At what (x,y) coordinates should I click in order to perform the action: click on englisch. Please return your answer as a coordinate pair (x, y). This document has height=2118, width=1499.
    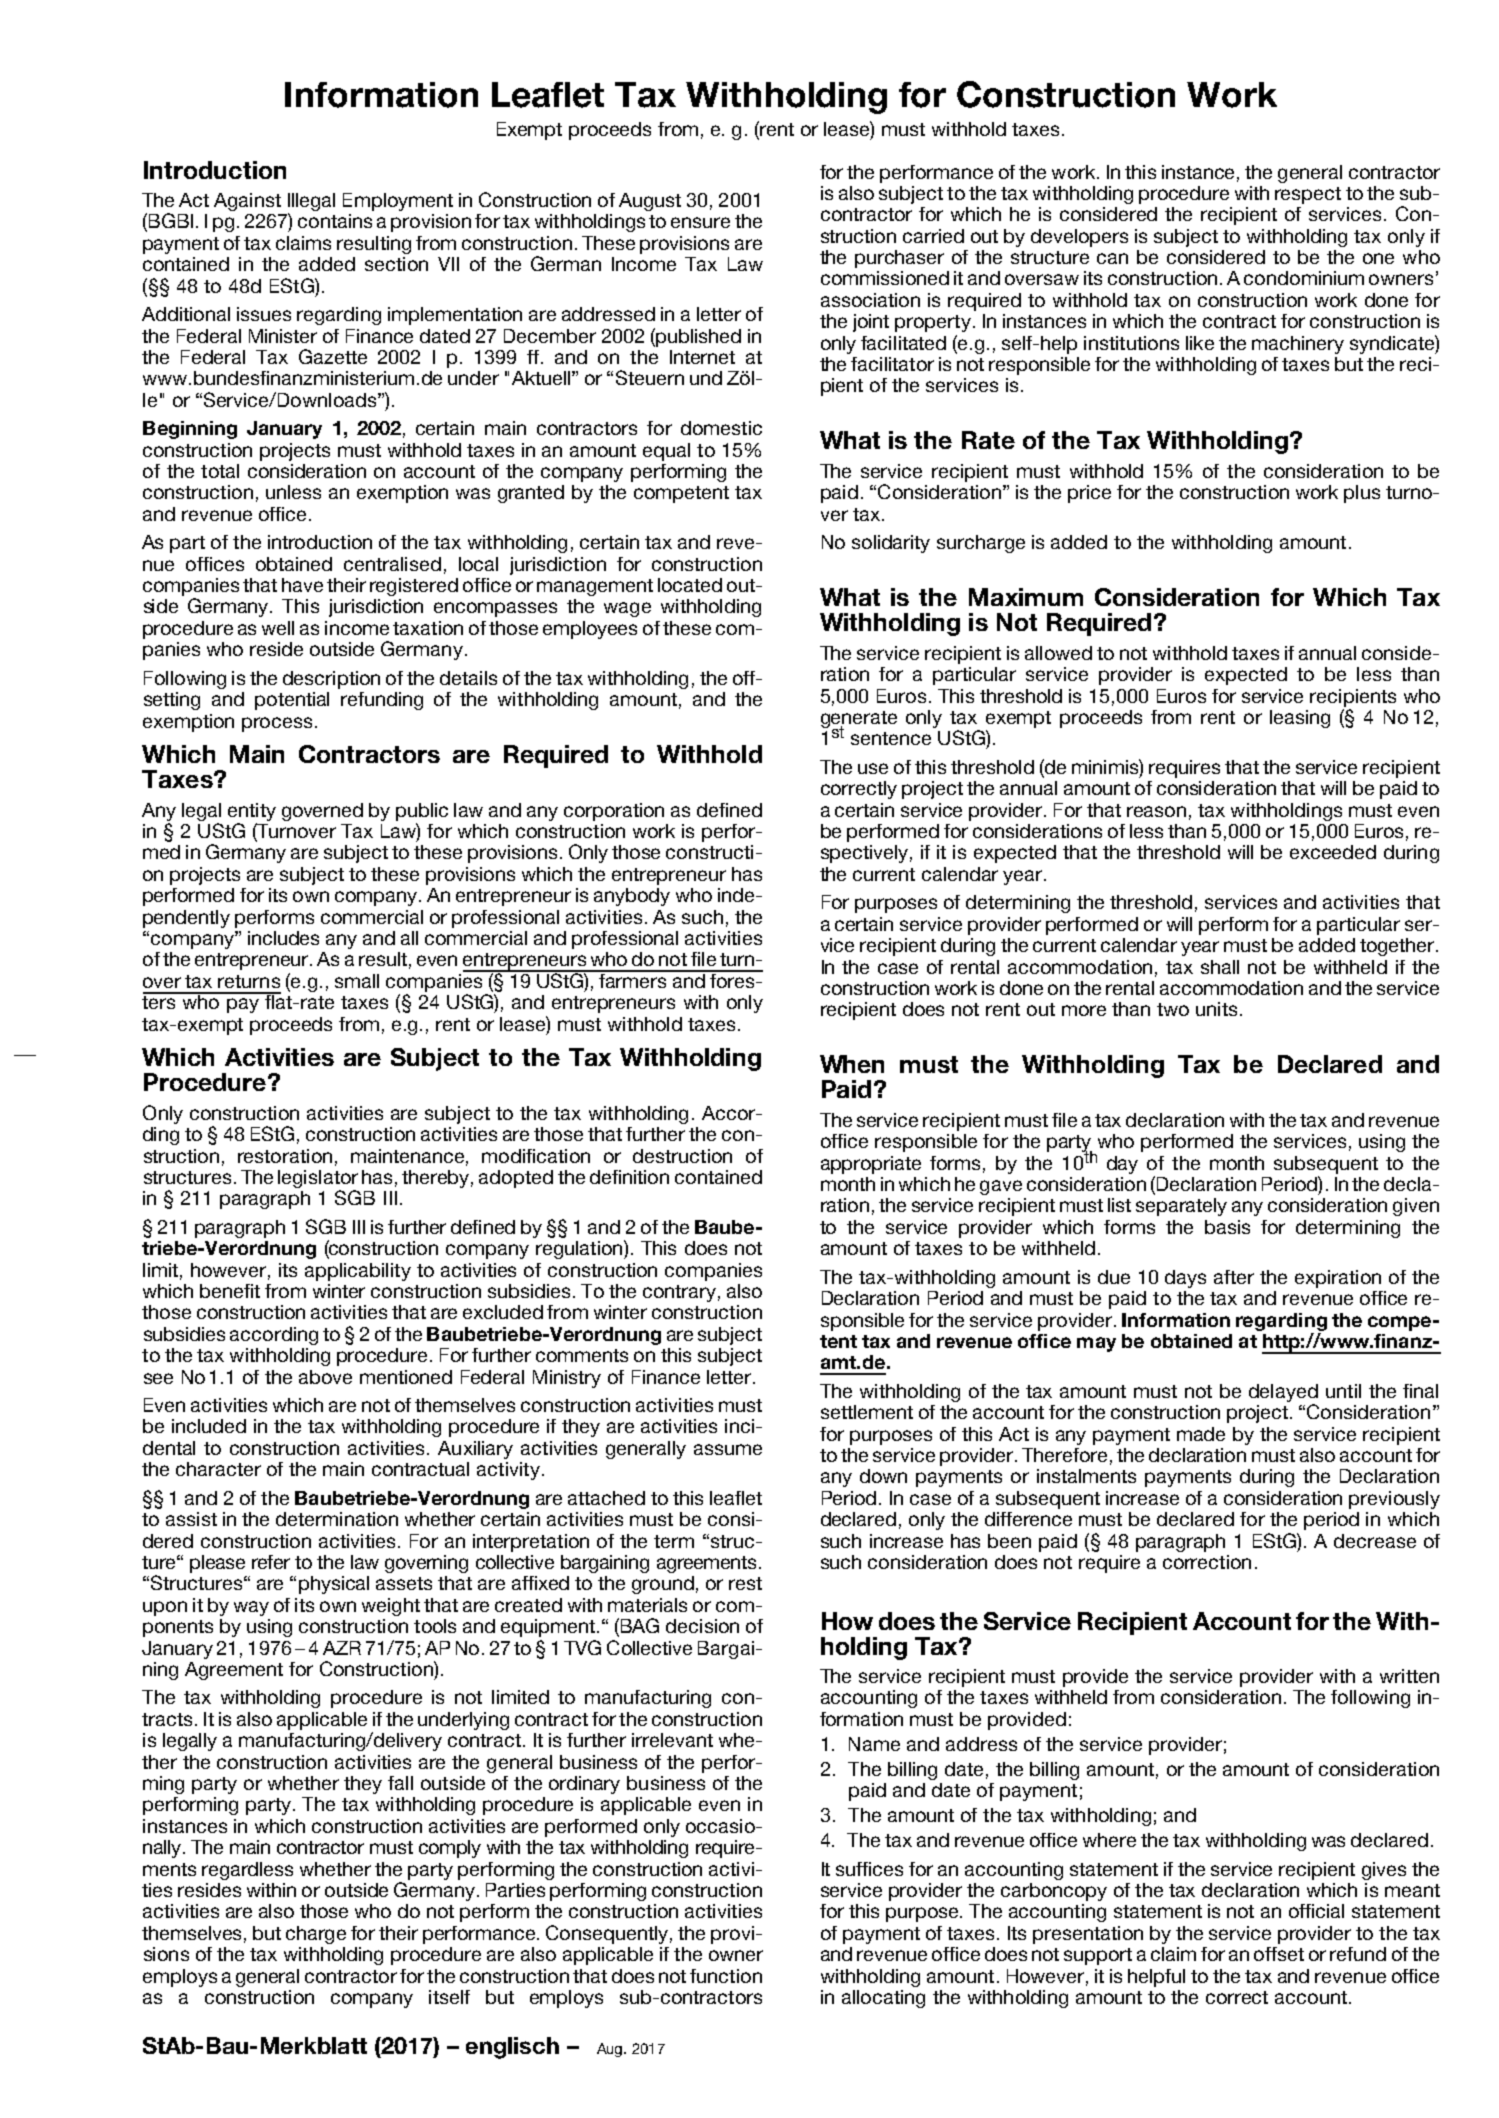
    Looking at the image, I should click on (512, 2048).
